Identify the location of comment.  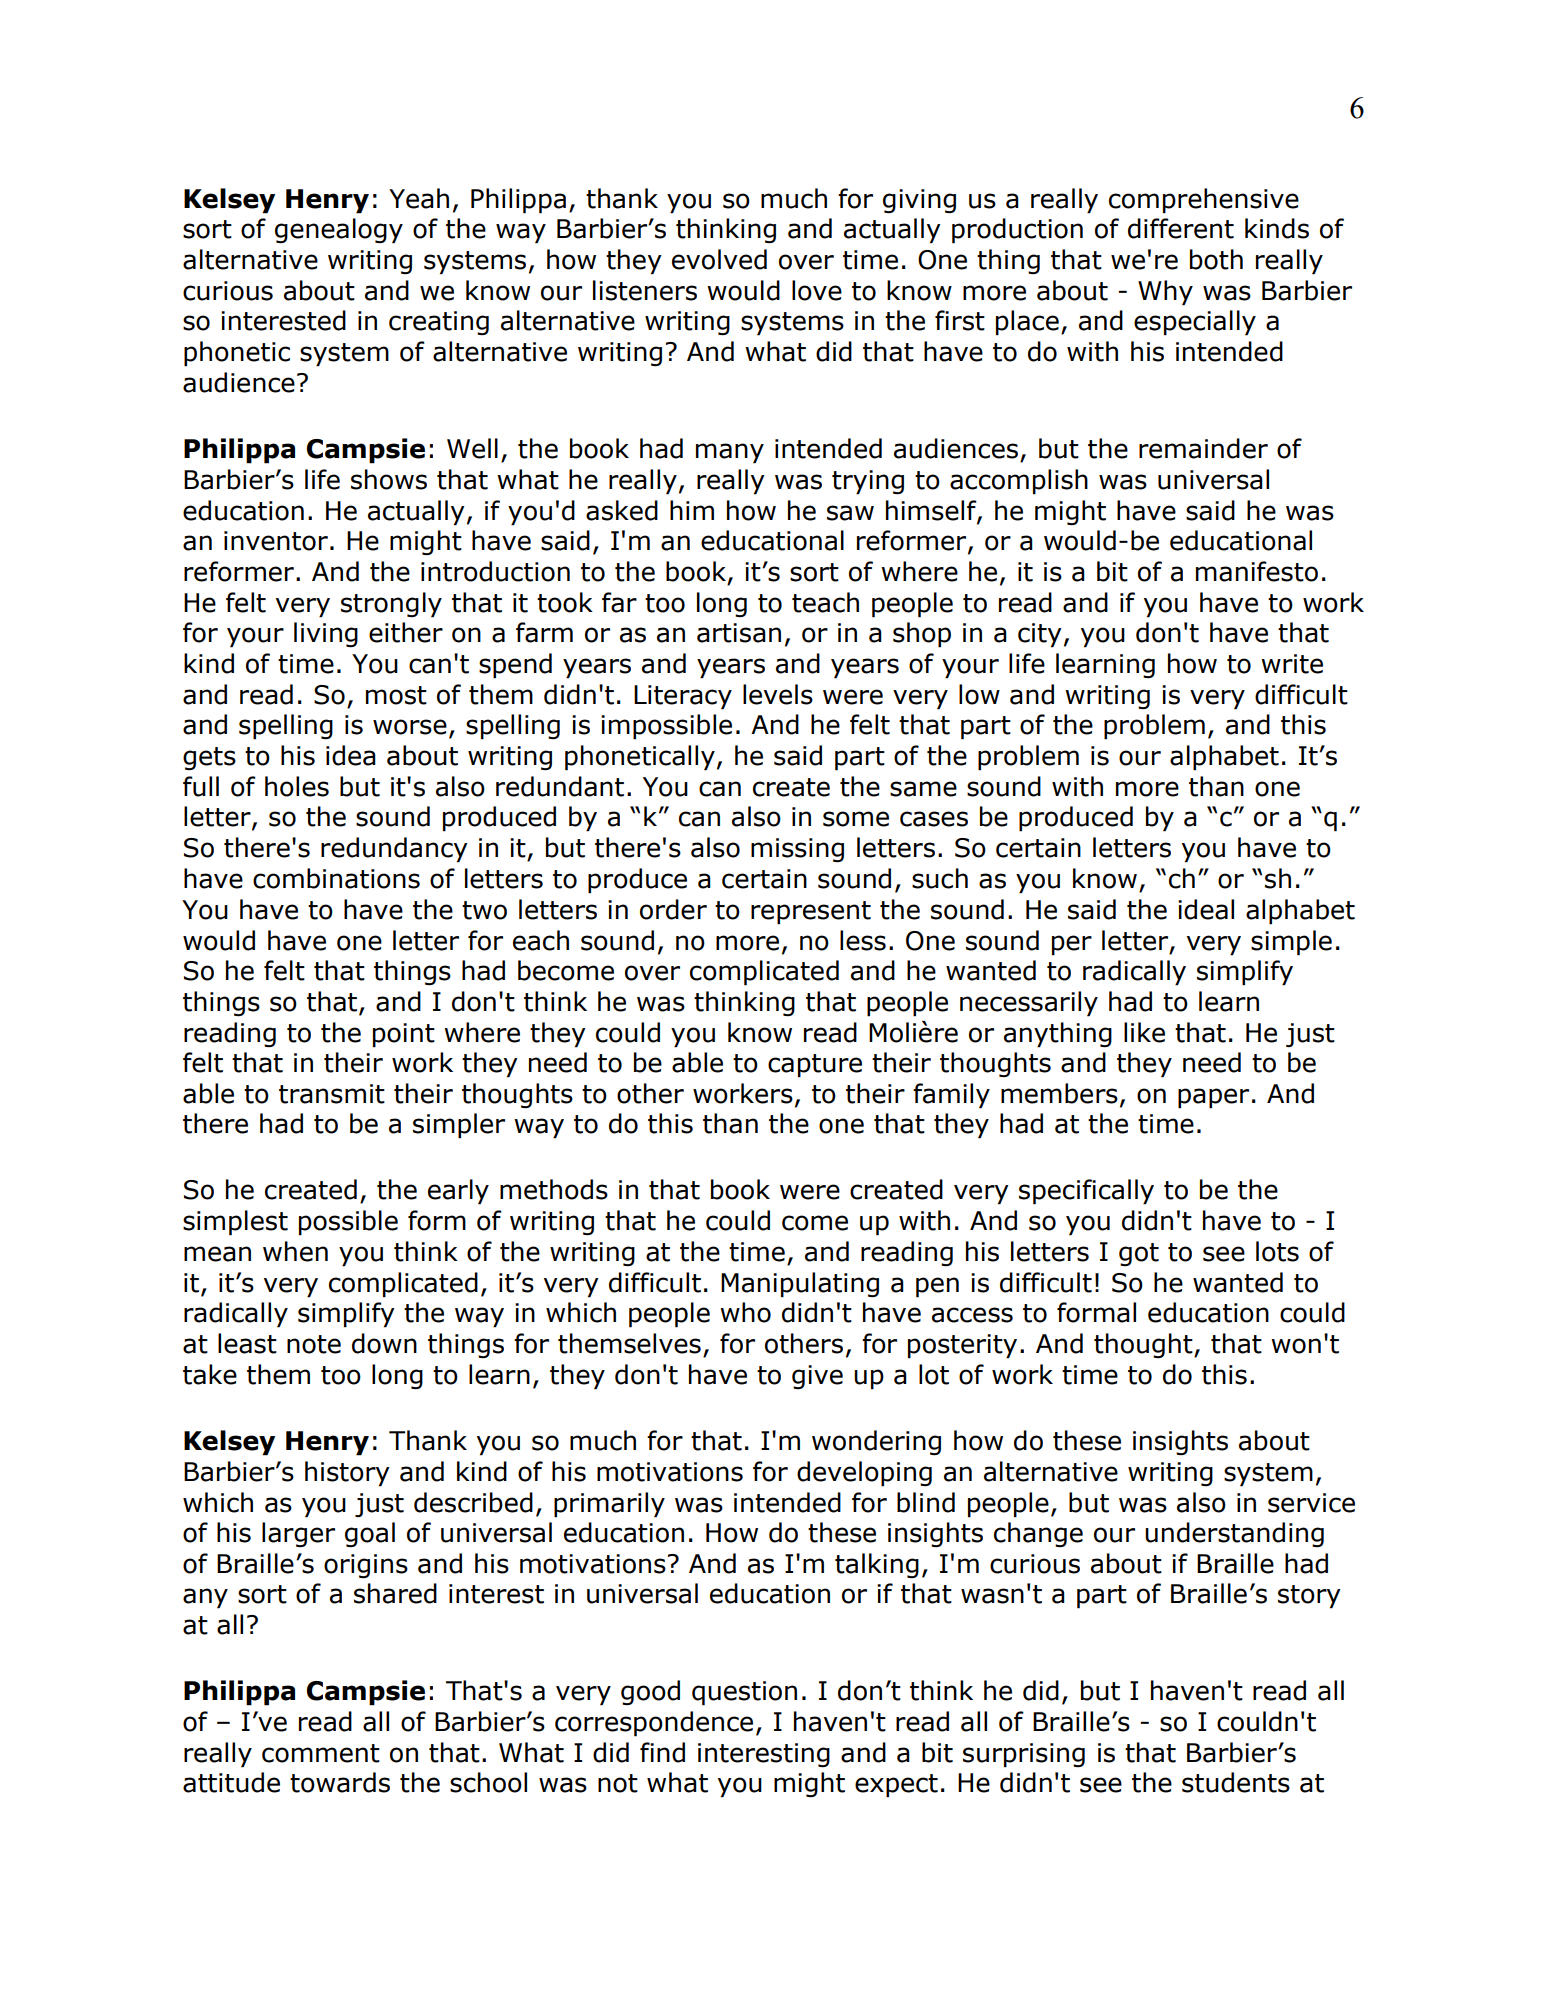
(321, 1753).
